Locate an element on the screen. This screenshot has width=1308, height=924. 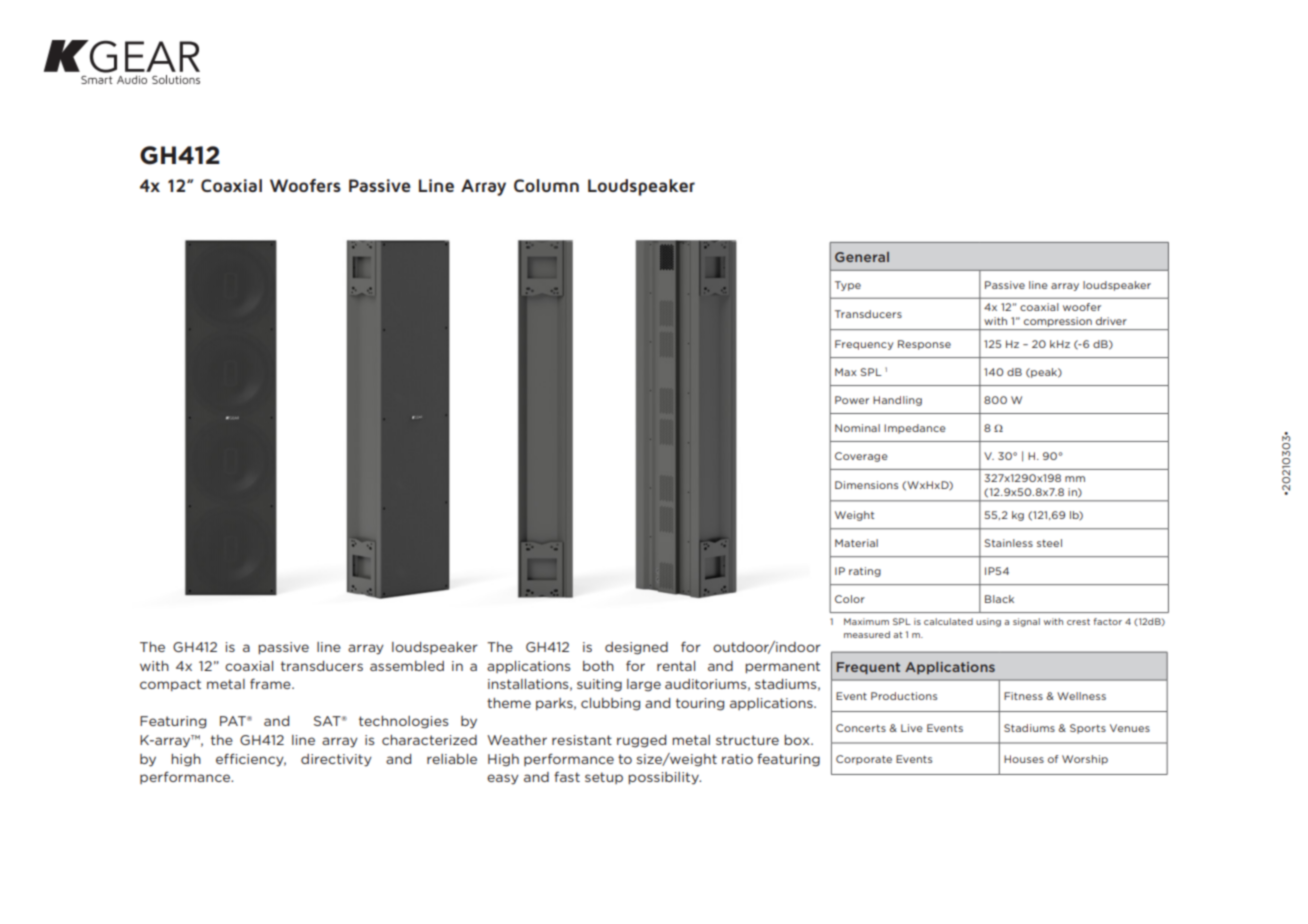
Black is located at coordinates (999, 599).
